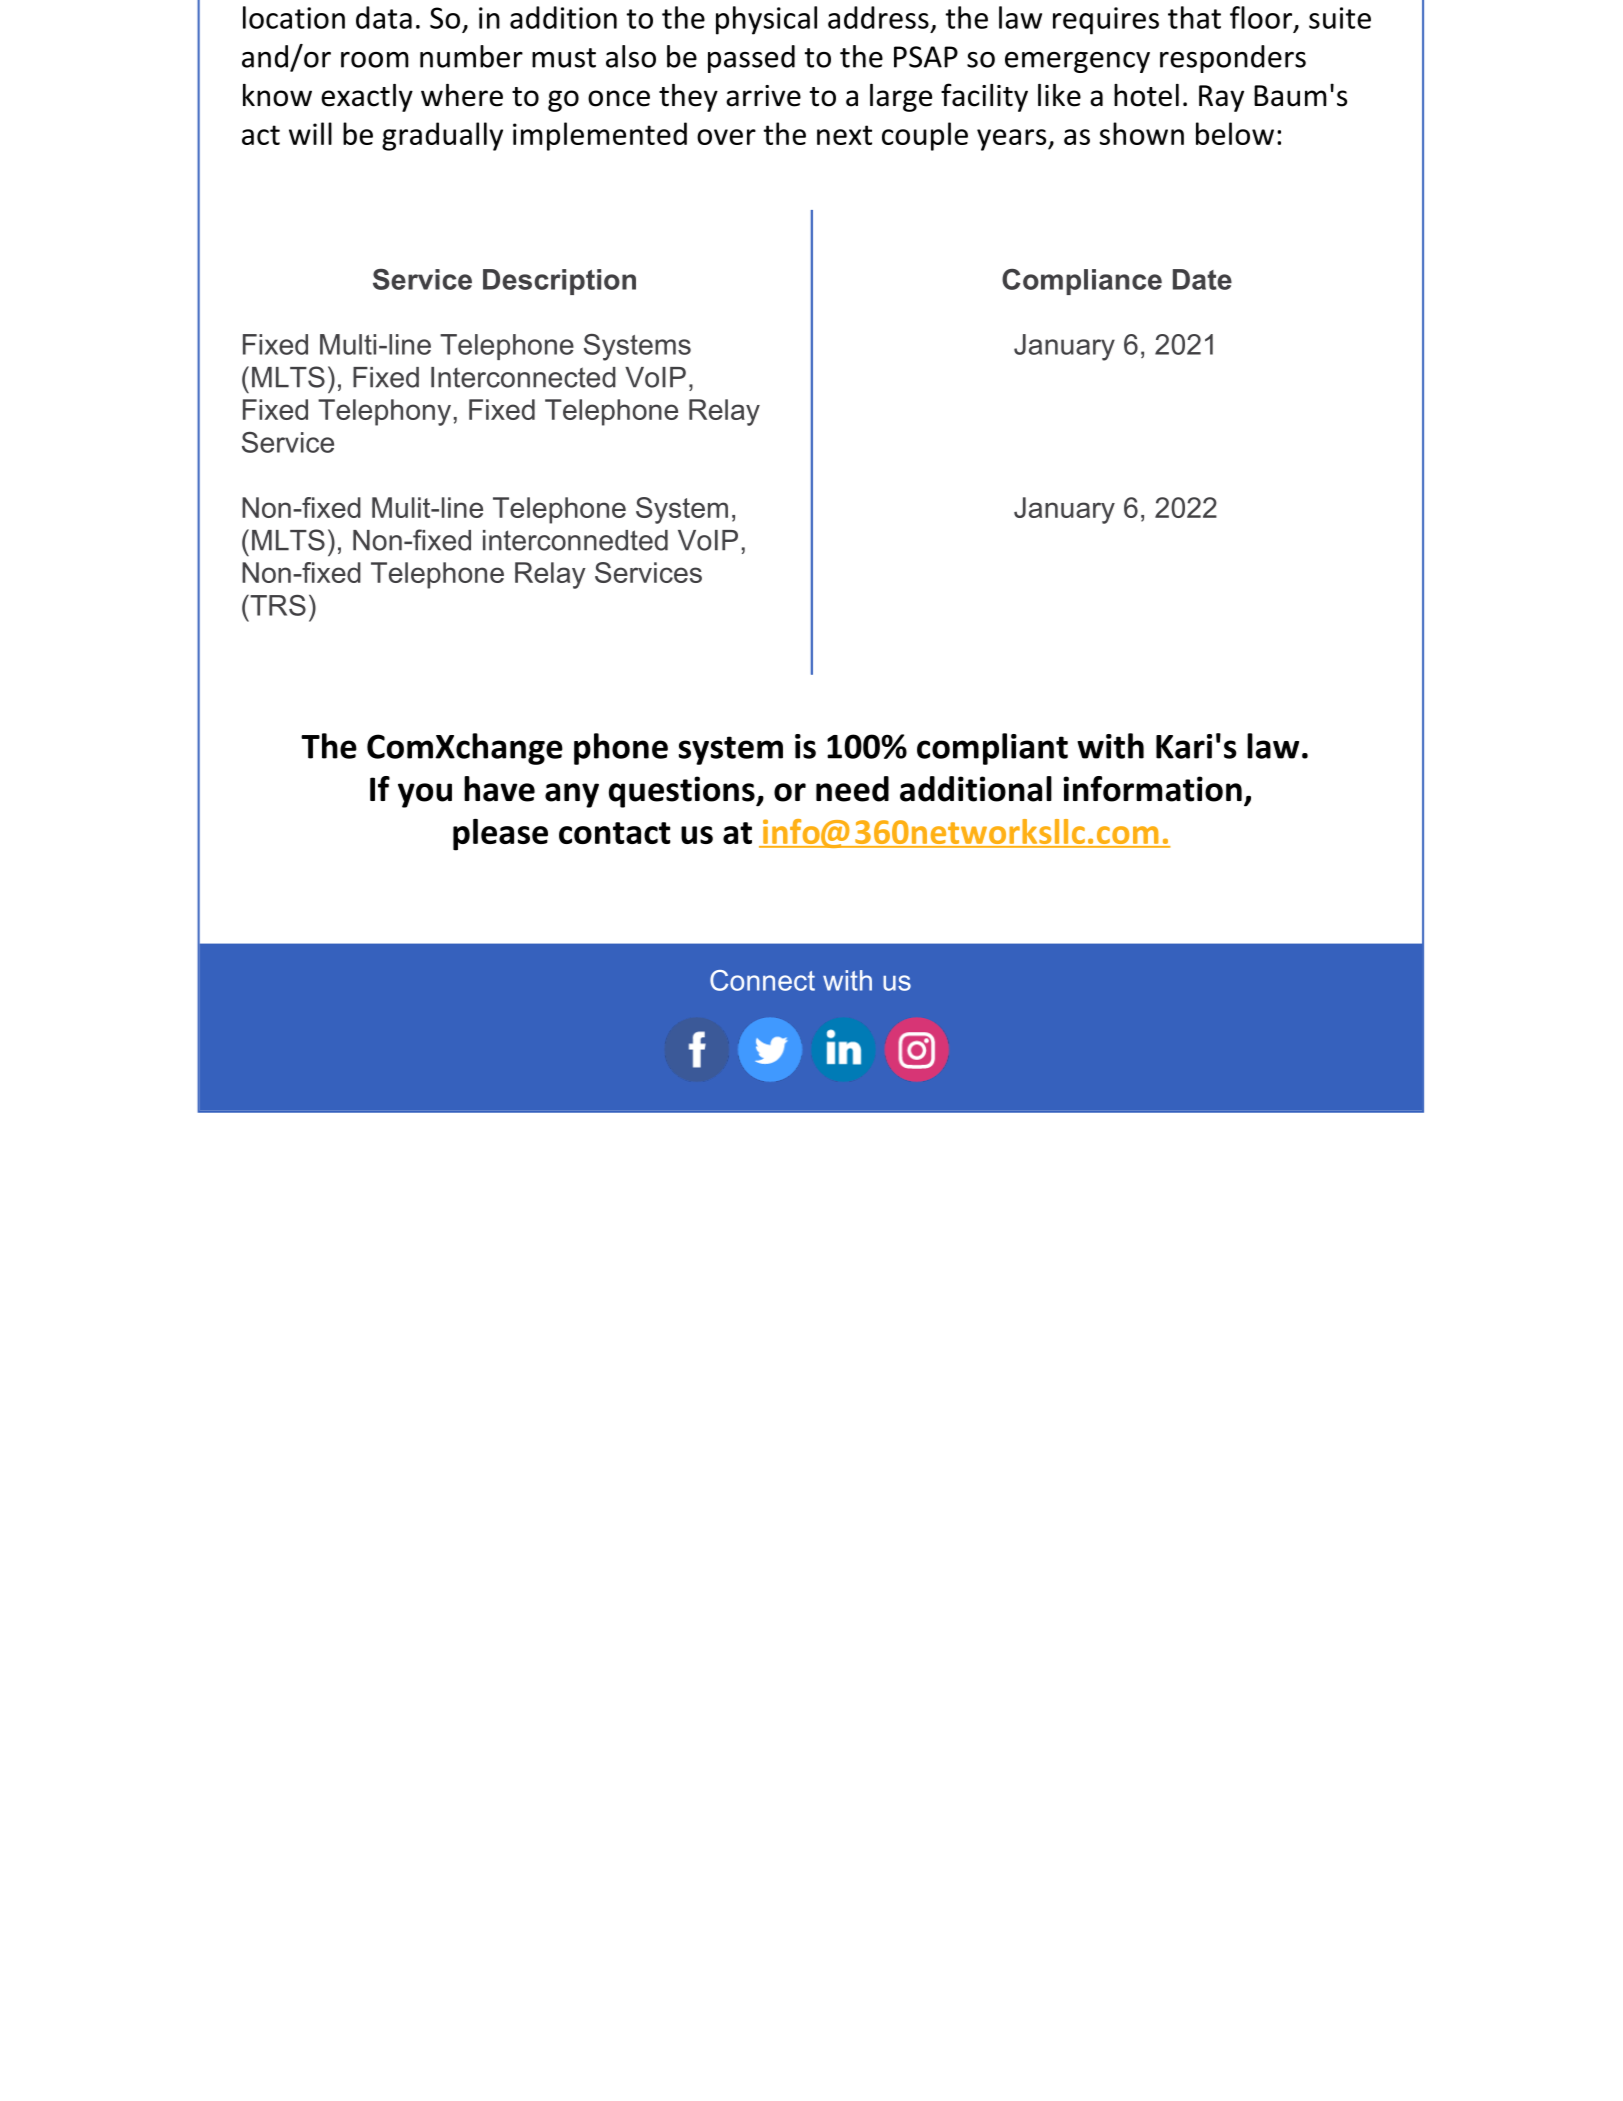 The height and width of the screenshot is (2101, 1623). Describe the element at coordinates (1233, 59) in the screenshot. I see `responders` at that location.
